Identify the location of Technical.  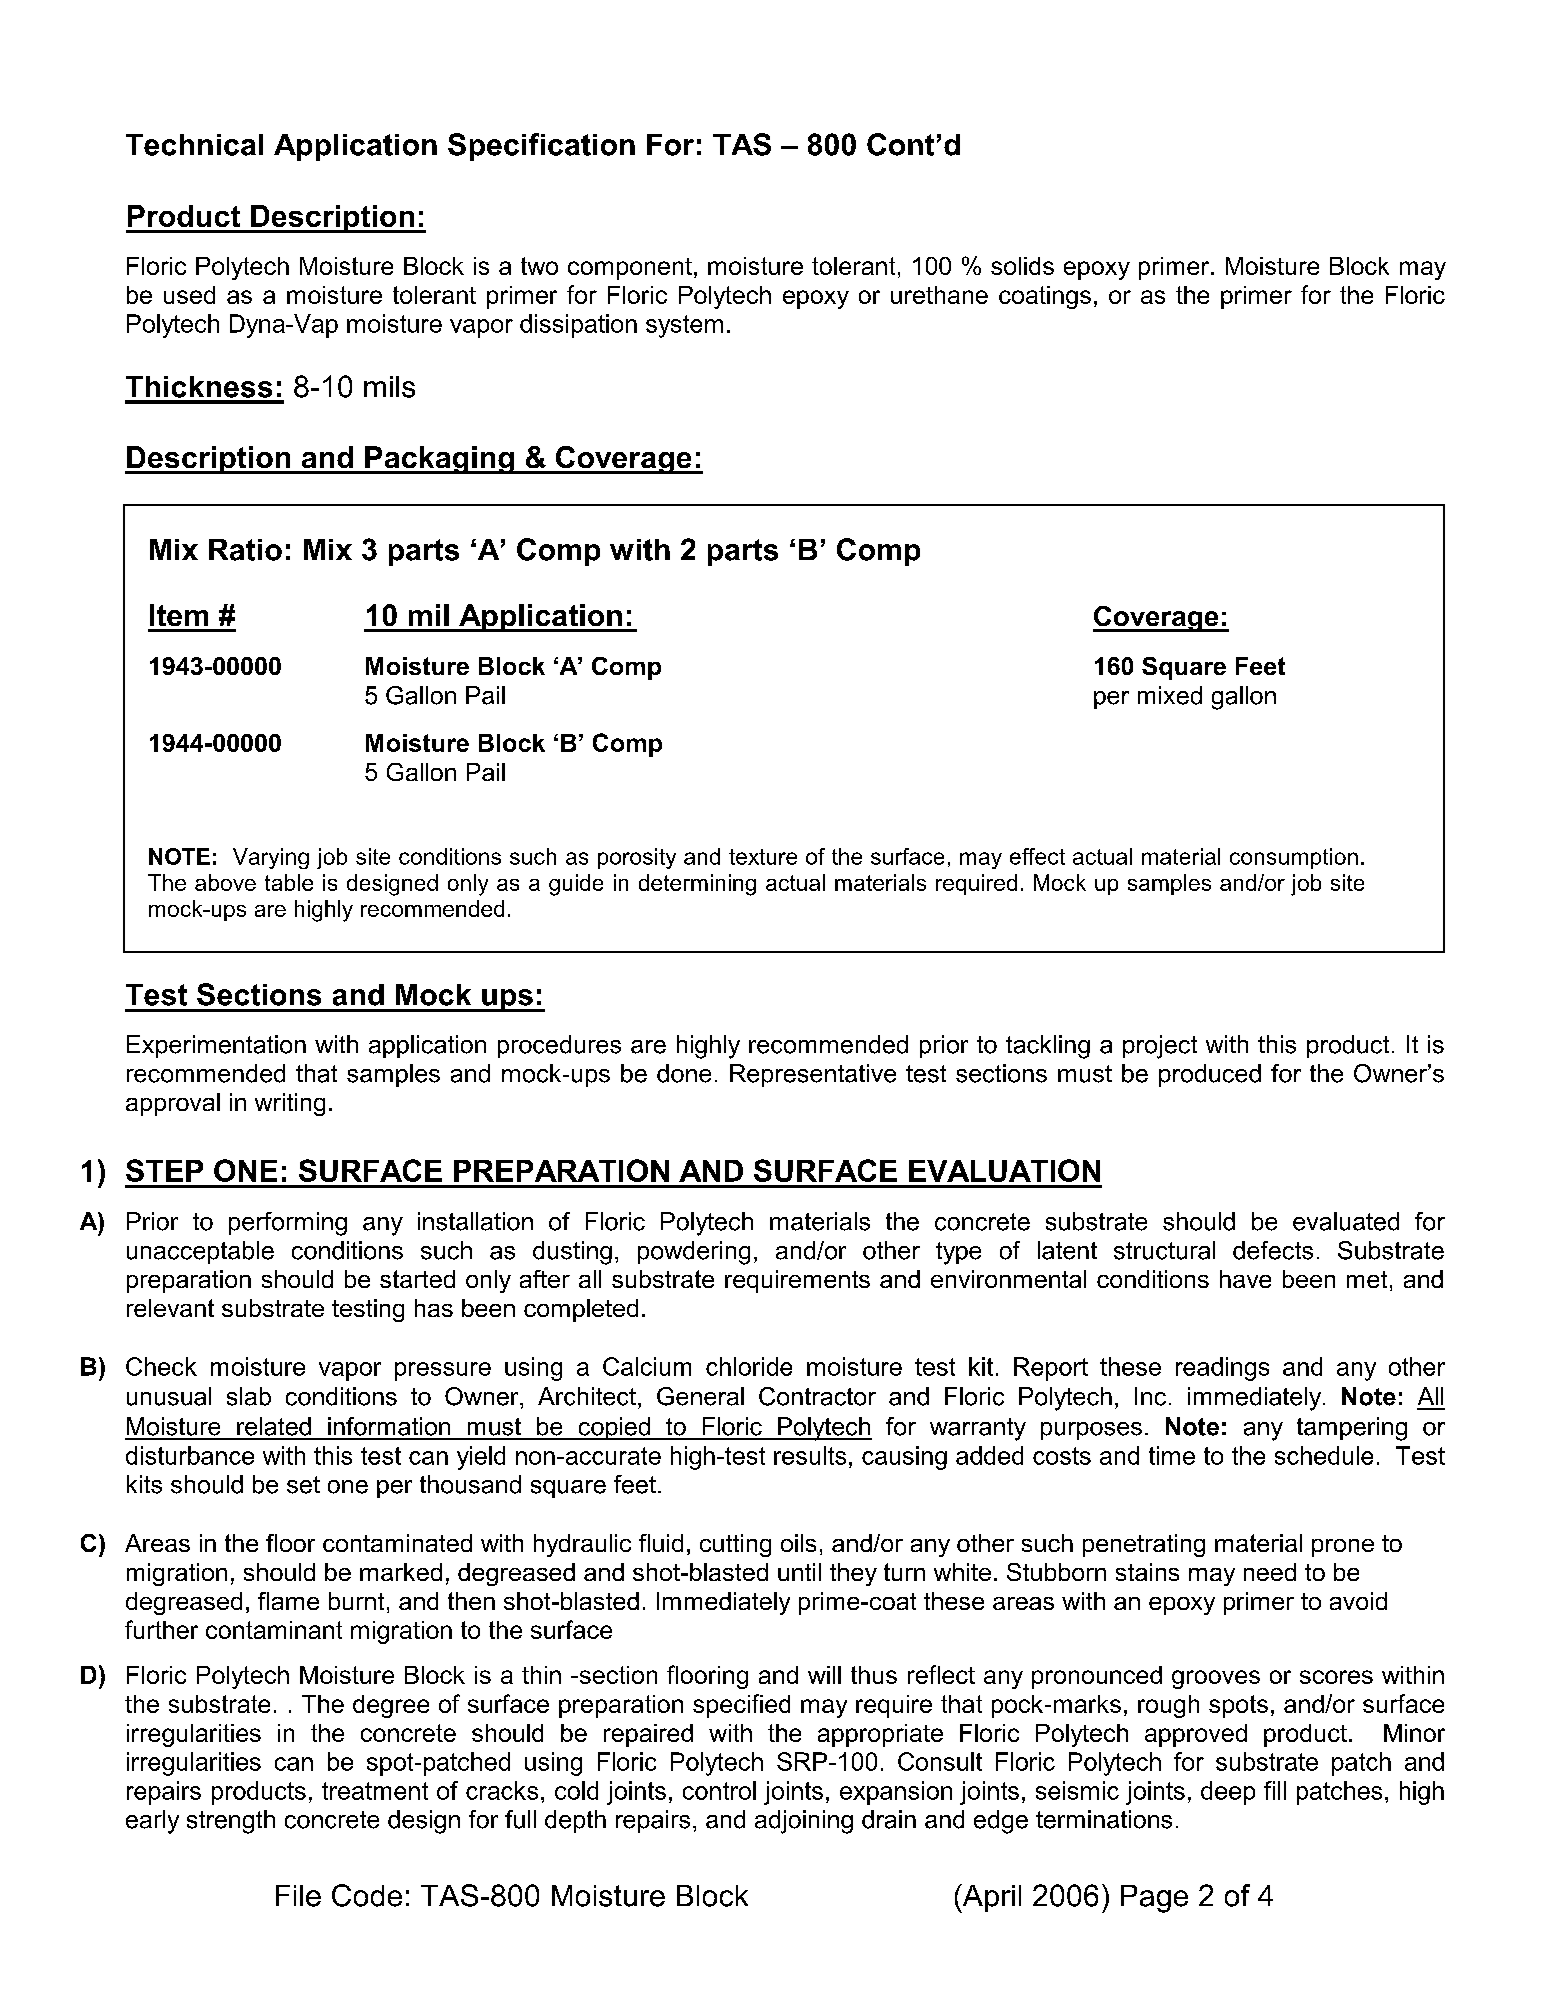
(194, 145).
